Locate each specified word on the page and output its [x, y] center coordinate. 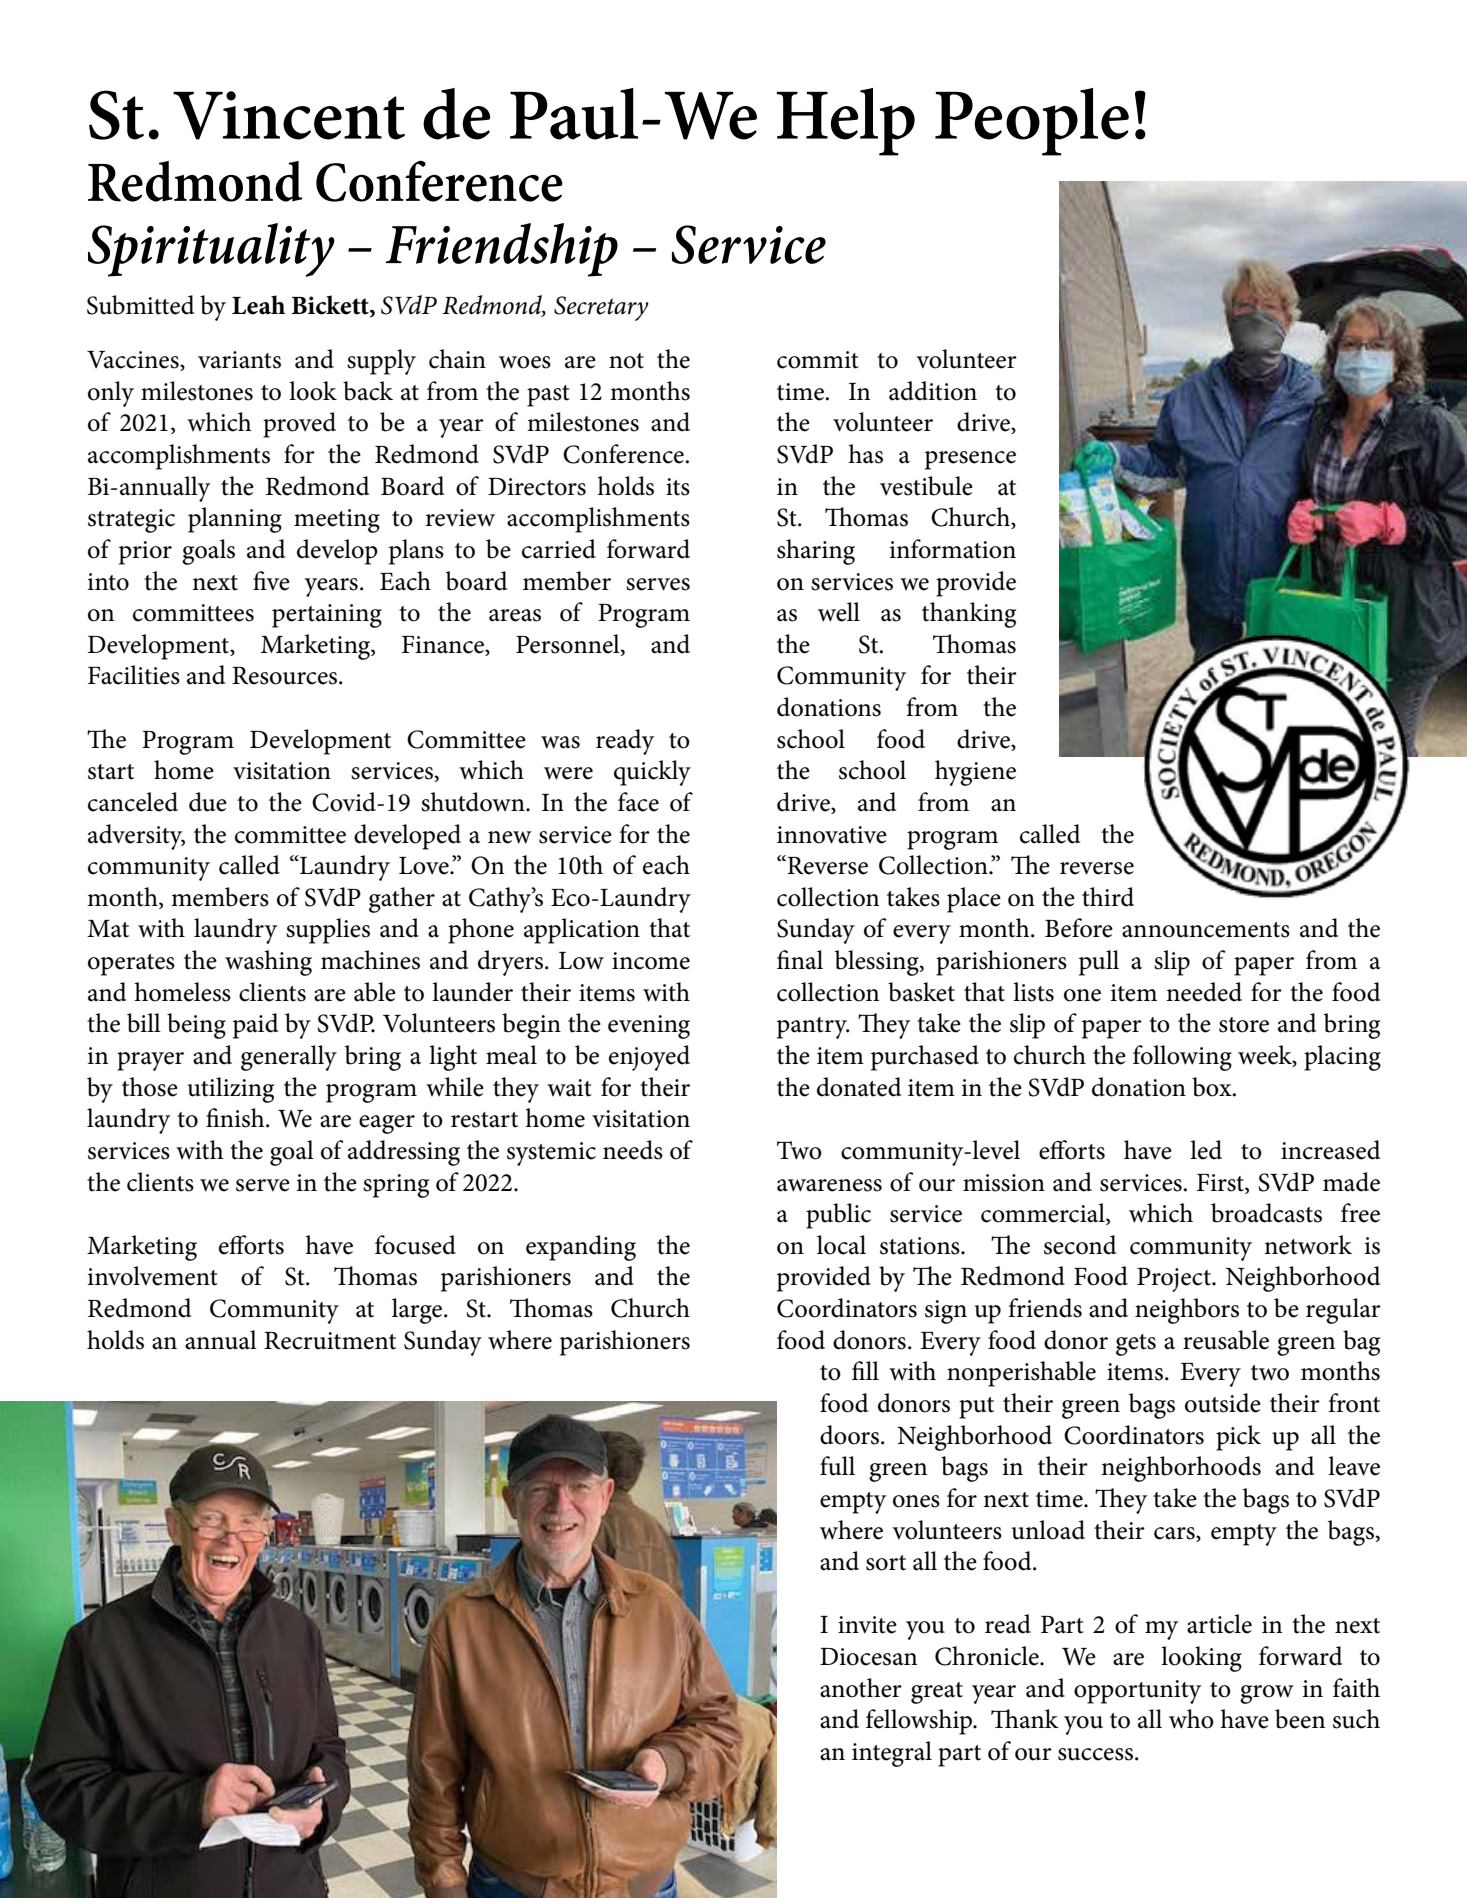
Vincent [289, 115]
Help [846, 122]
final [800, 960]
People [1032, 122]
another [861, 1688]
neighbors [1187, 1311]
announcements [1206, 930]
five [271, 581]
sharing [816, 552]
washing [268, 963]
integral [892, 1754]
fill [865, 1370]
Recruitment [330, 1341]
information [953, 549]
